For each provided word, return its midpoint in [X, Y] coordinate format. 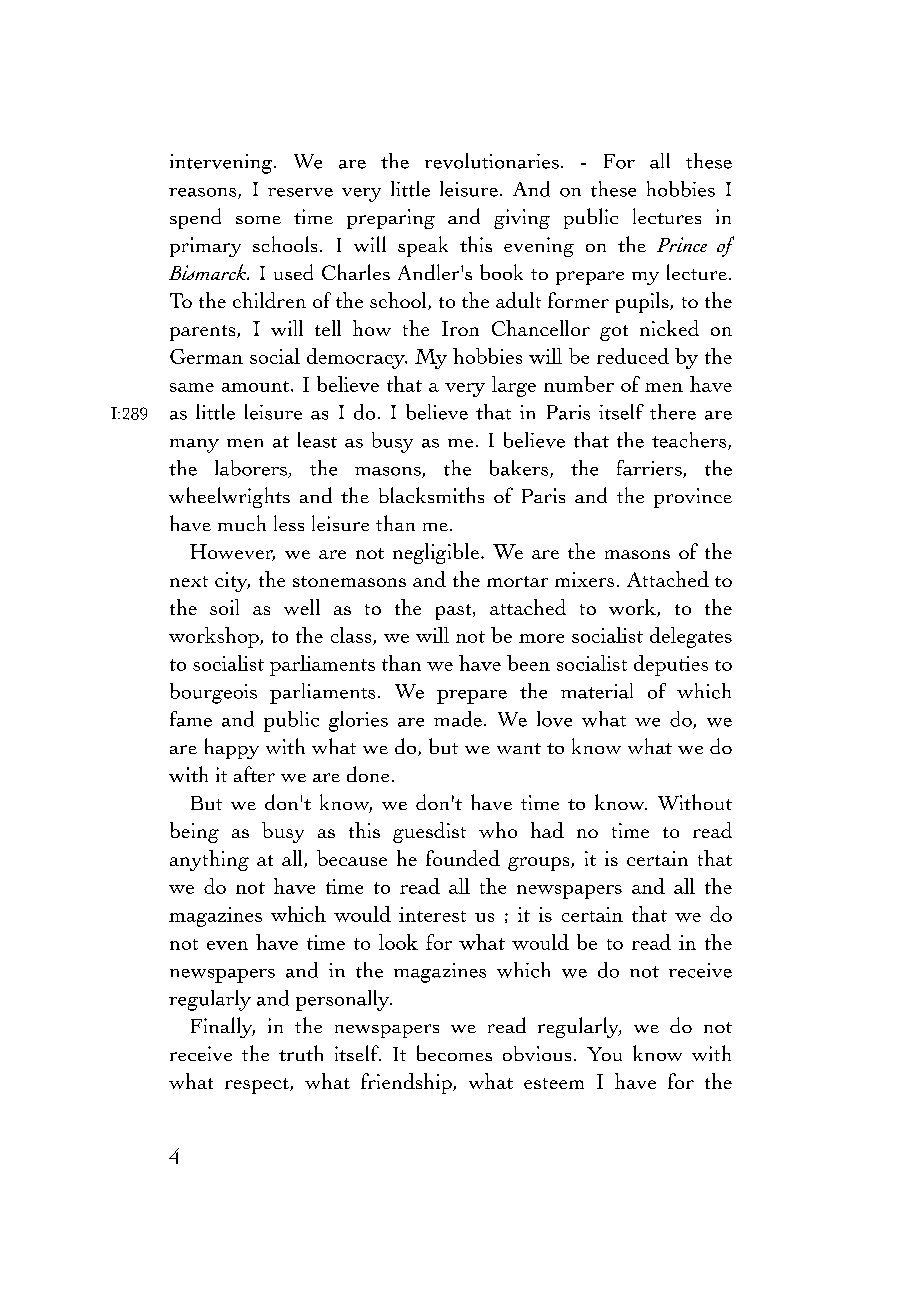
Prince [682, 244]
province [693, 498]
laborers [252, 469]
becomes [454, 1053]
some [258, 220]
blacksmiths [431, 495]
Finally [223, 1027]
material [597, 691]
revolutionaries [492, 161]
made [458, 719]
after [254, 774]
